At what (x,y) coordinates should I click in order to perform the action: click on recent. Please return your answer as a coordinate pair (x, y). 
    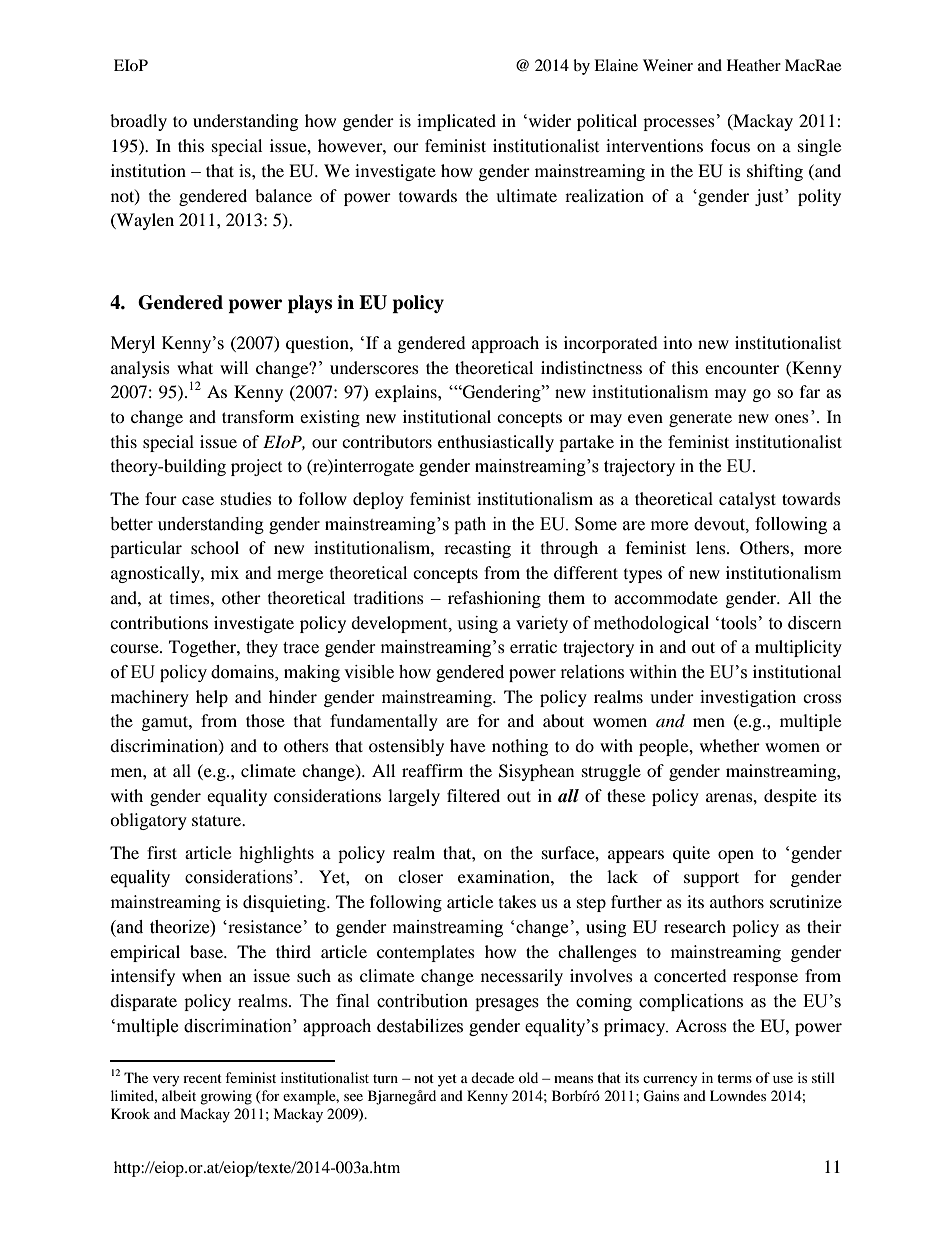
    Looking at the image, I should click on (202, 1078).
